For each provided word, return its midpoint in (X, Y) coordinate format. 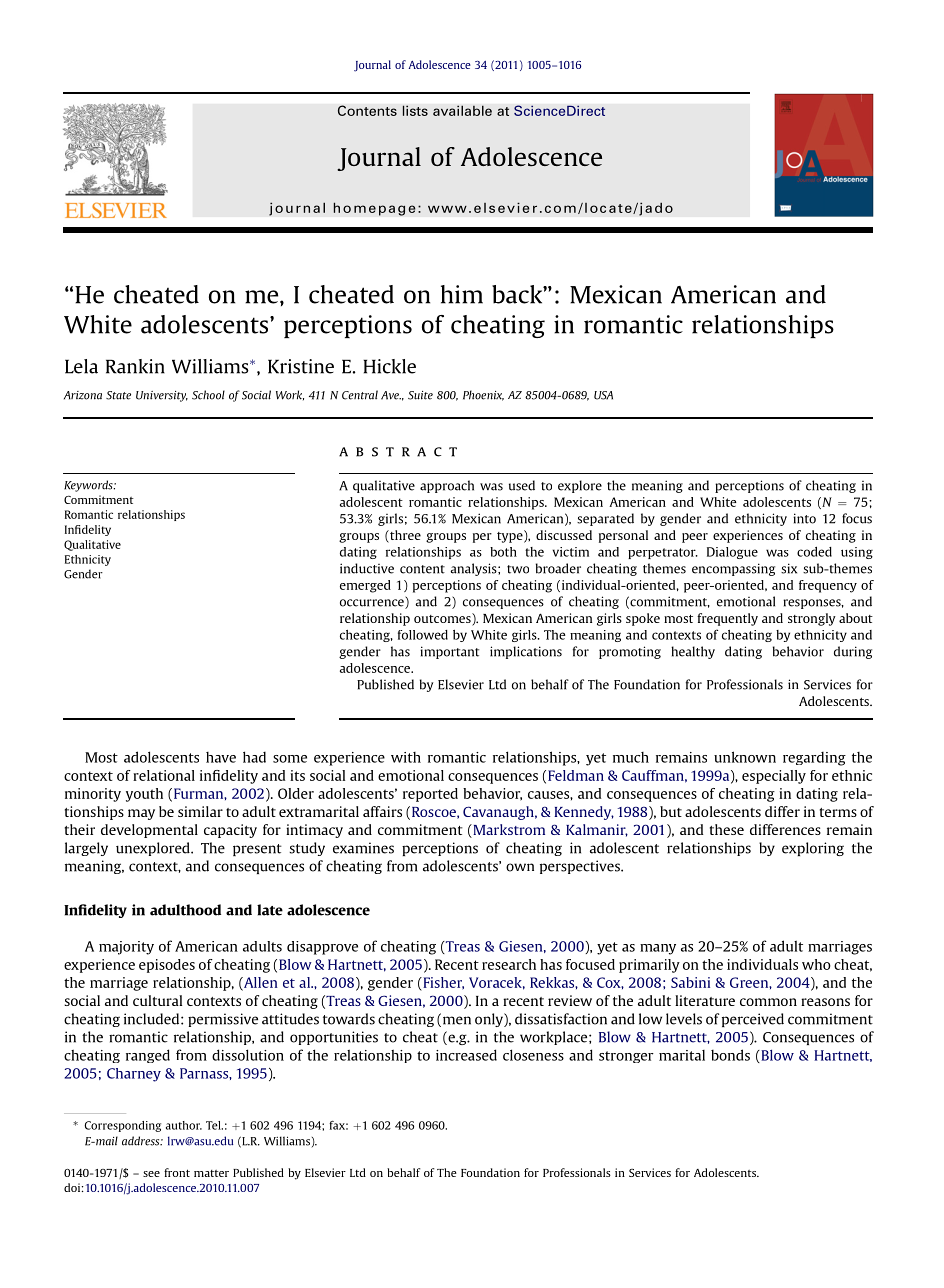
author (184, 1125)
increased (466, 1055)
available (462, 110)
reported (430, 795)
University (162, 396)
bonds (730, 1055)
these (727, 829)
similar (200, 811)
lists (415, 110)
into (804, 518)
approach (447, 486)
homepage (374, 209)
